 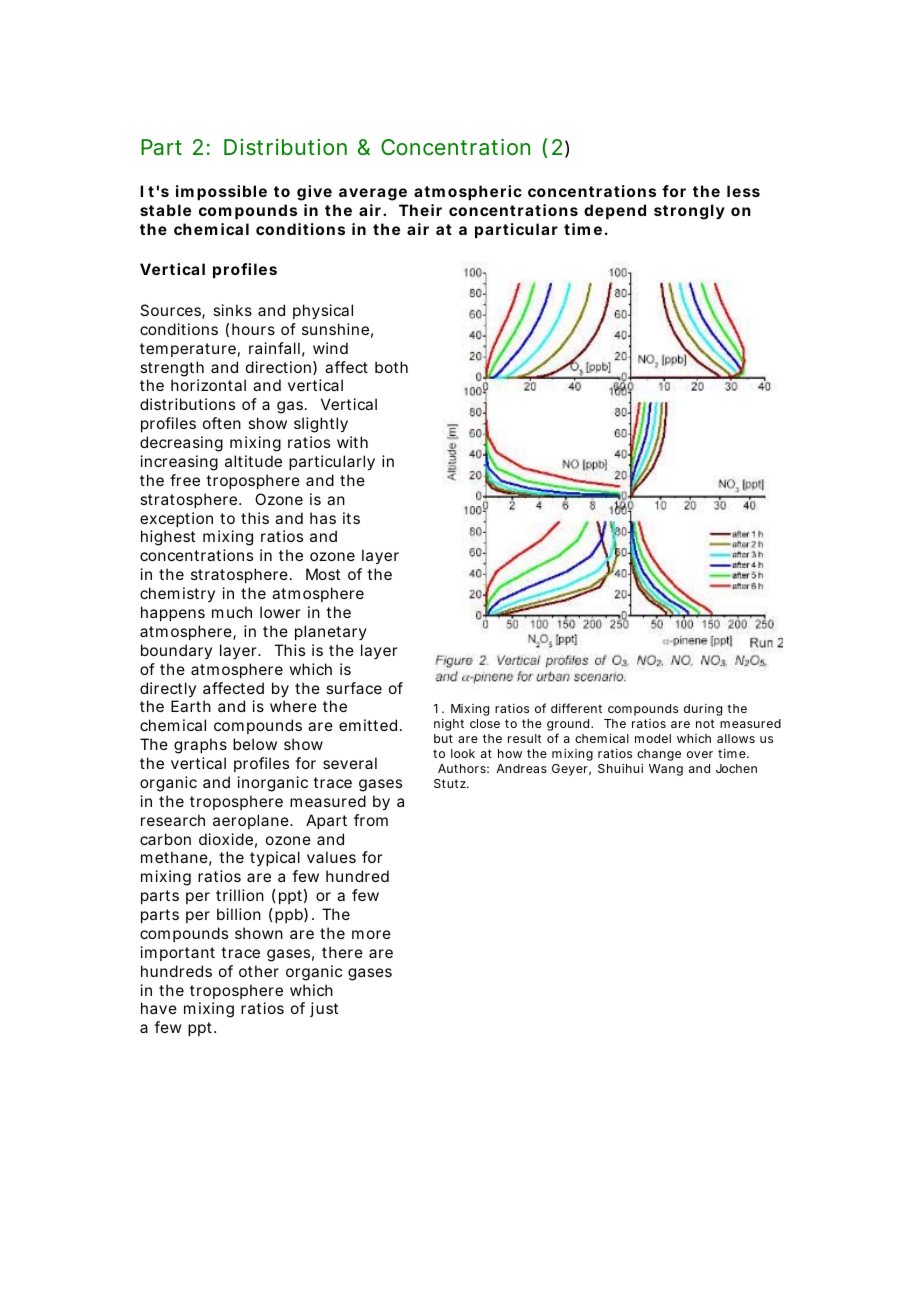 What do you see at coordinates (259, 971) in the screenshot?
I see `other` at bounding box center [259, 971].
